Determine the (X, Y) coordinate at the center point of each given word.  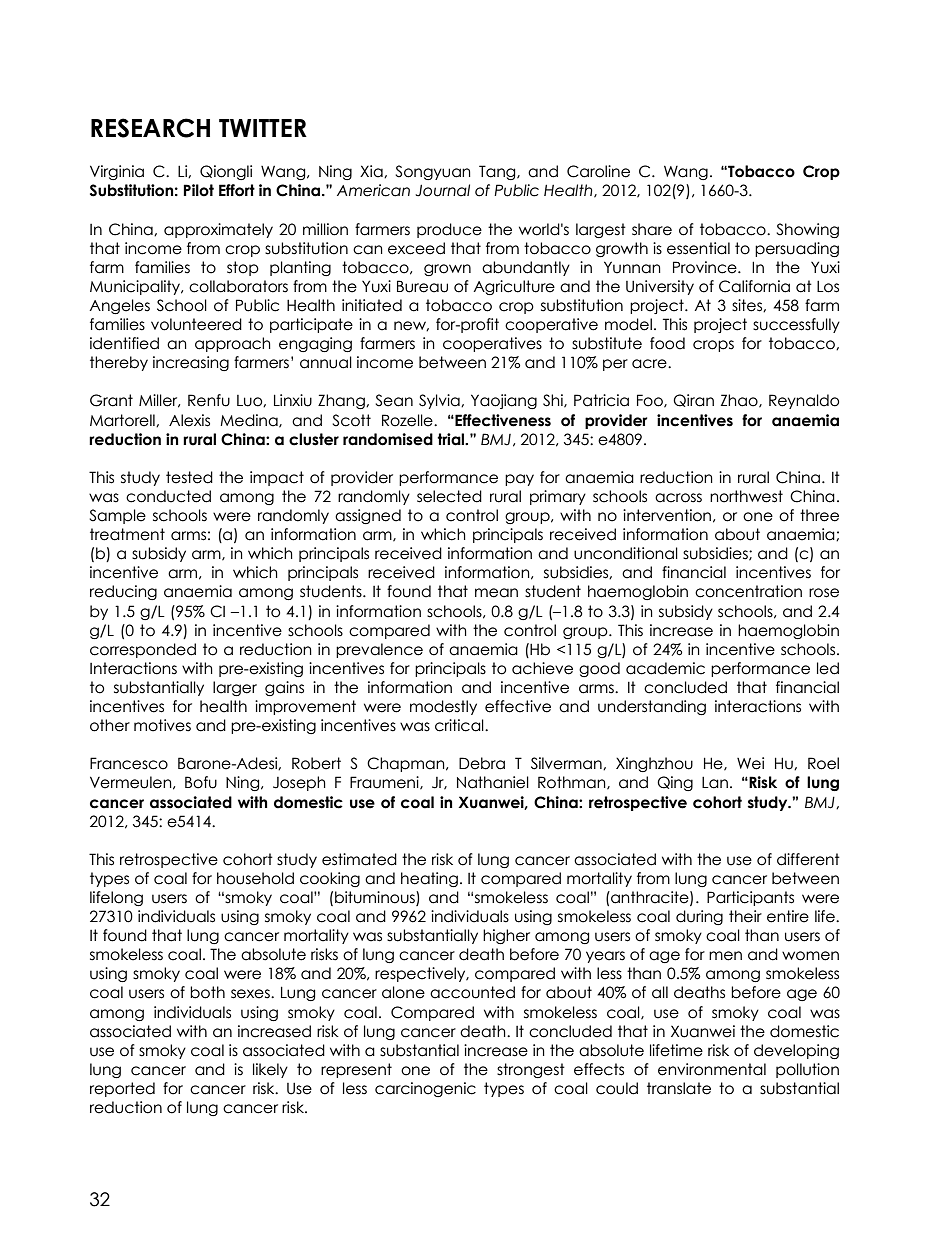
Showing (807, 230)
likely (270, 1070)
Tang (498, 172)
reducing (123, 592)
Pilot (198, 190)
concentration (748, 591)
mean (496, 593)
